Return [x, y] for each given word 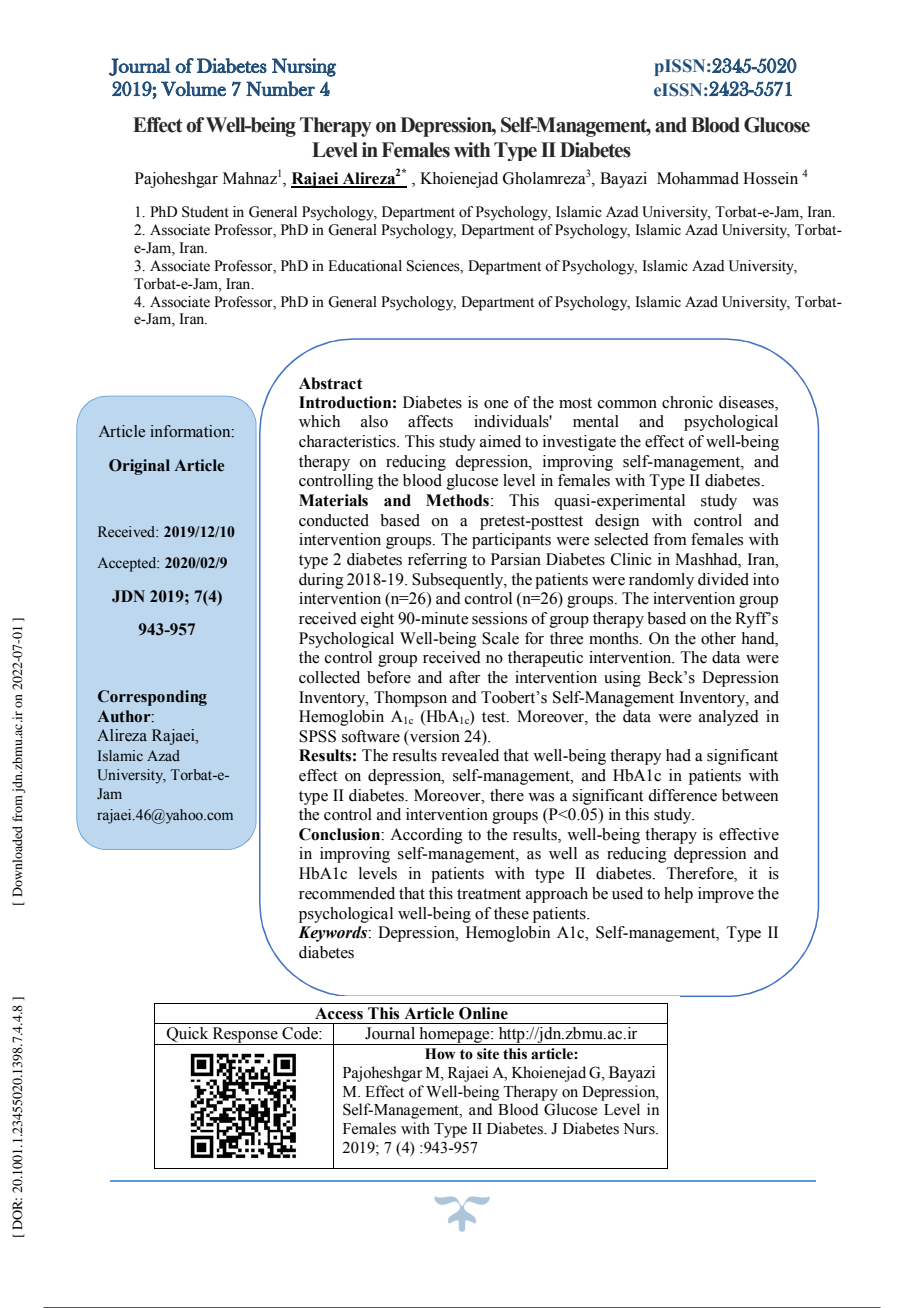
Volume [193, 88]
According [426, 836]
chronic [687, 402]
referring [437, 561]
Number [280, 88]
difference [682, 795]
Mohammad [698, 178]
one [496, 404]
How [440, 1054]
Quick [188, 1036]
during [321, 581]
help [678, 895]
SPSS [317, 736]
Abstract [331, 383]
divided [723, 579]
